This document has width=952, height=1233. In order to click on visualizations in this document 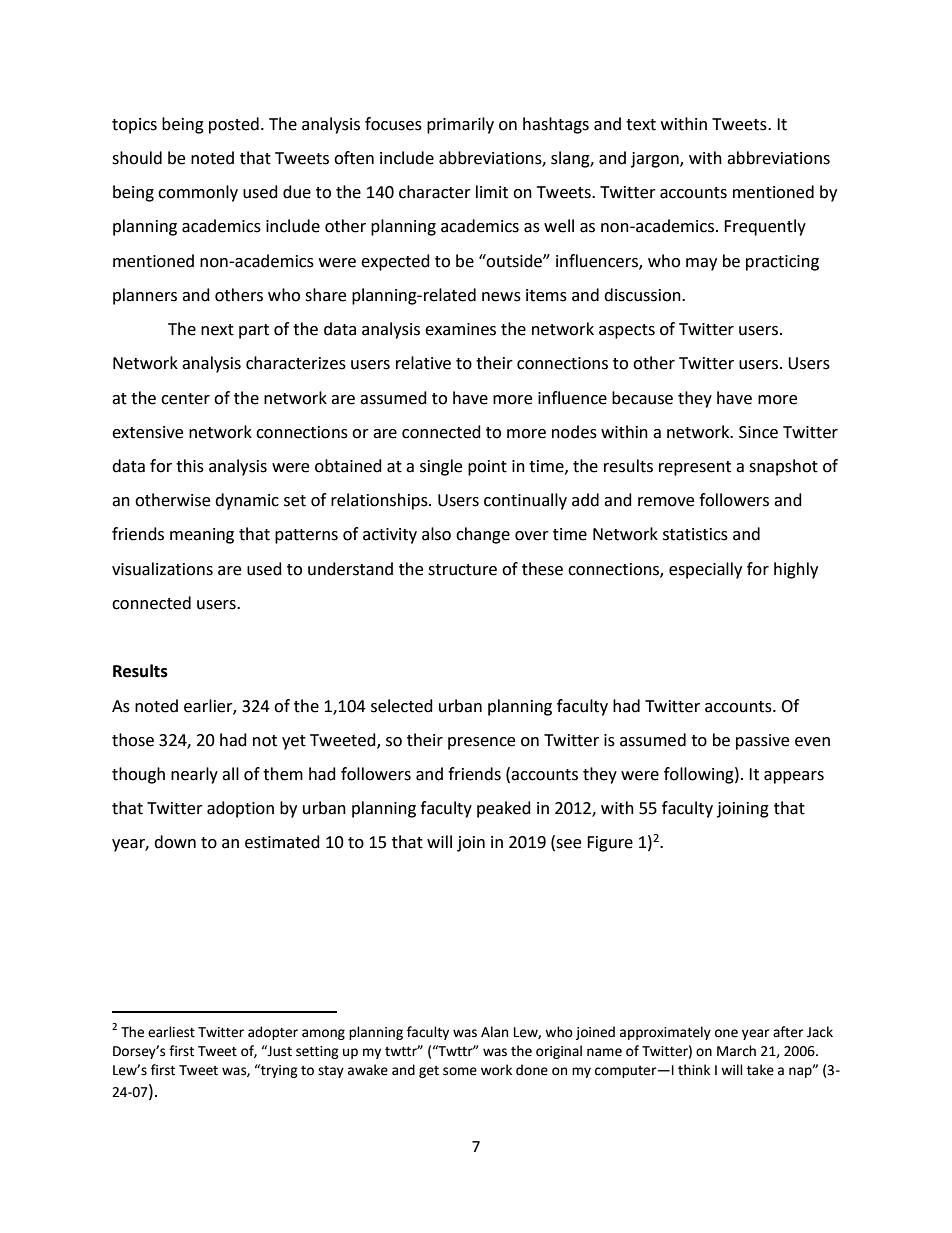, I will do `click(162, 569)`.
